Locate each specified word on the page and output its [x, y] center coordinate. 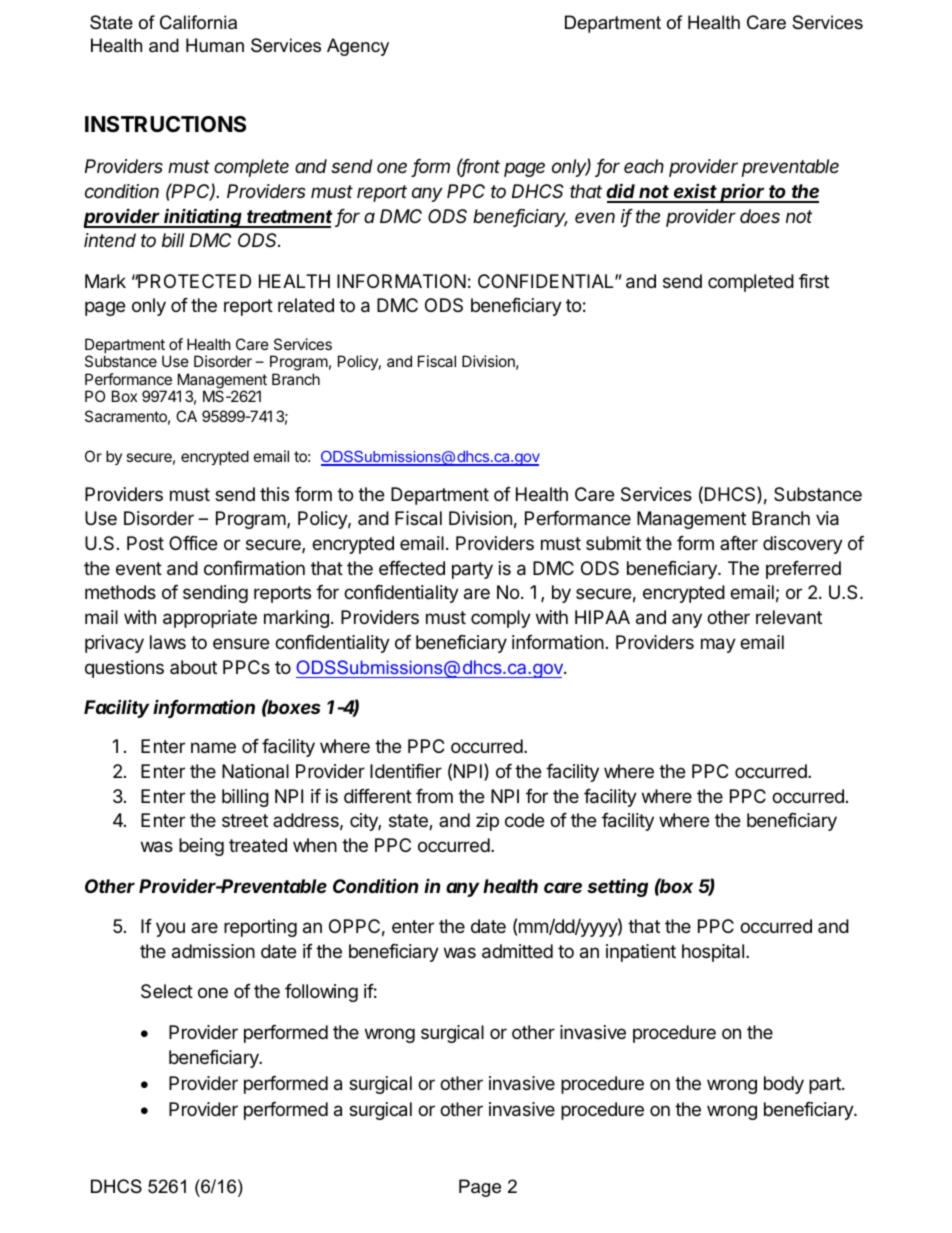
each [644, 166]
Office [193, 543]
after [739, 543]
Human [215, 45]
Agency [358, 47]
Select [167, 991]
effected [412, 568]
